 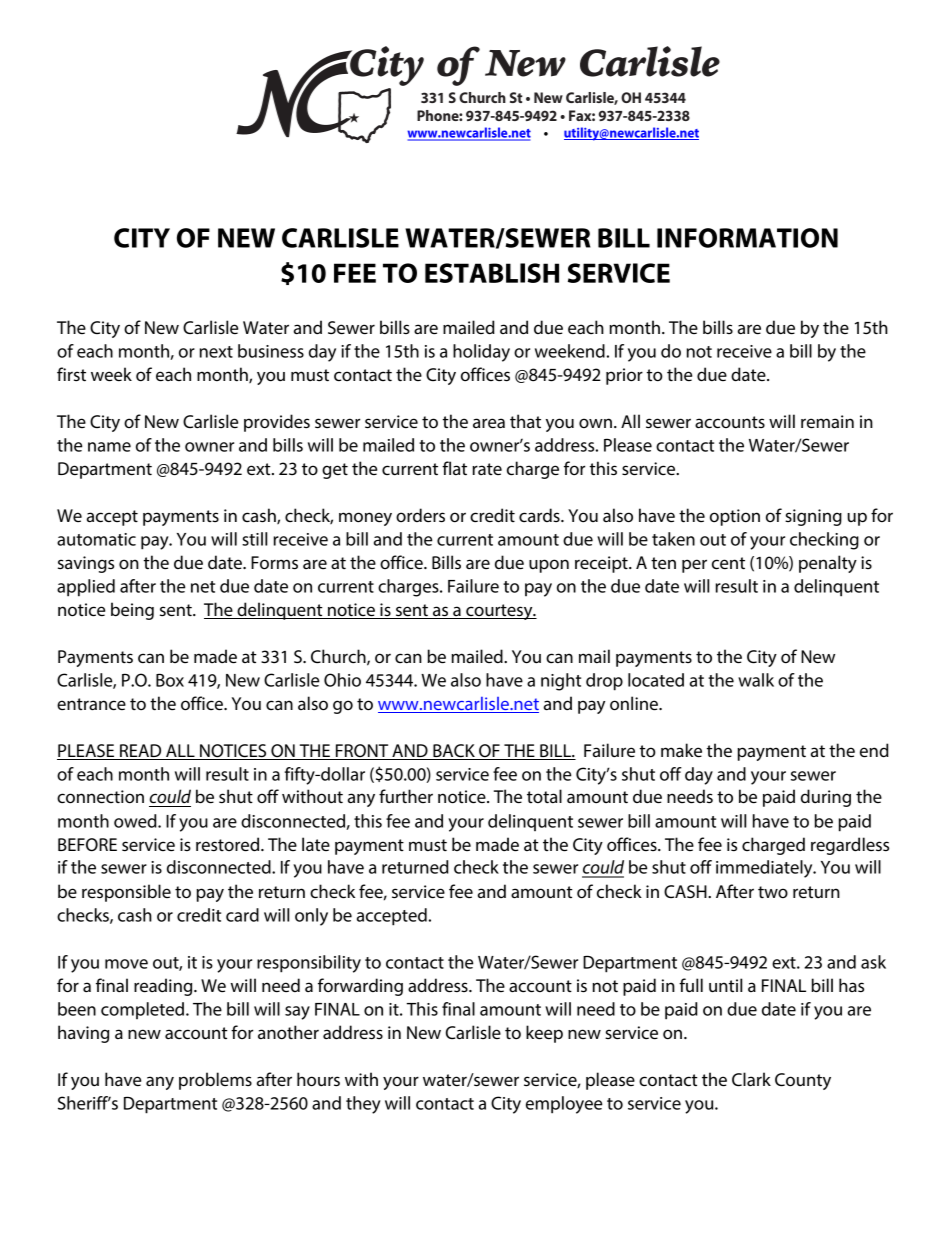 I want to click on Clark, so click(x=751, y=1079).
